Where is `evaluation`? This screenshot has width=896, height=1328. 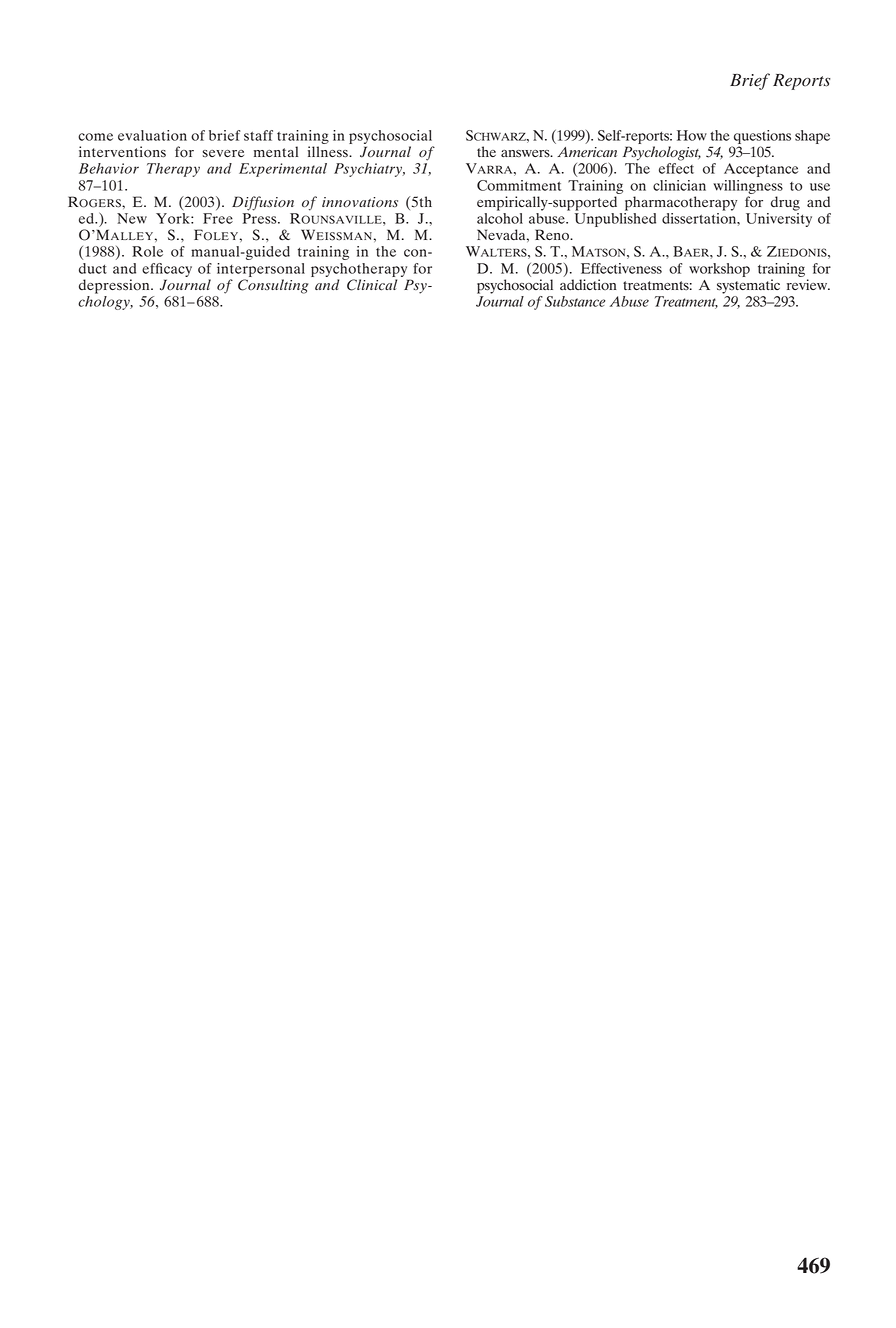
evaluation is located at coordinates (152, 135).
